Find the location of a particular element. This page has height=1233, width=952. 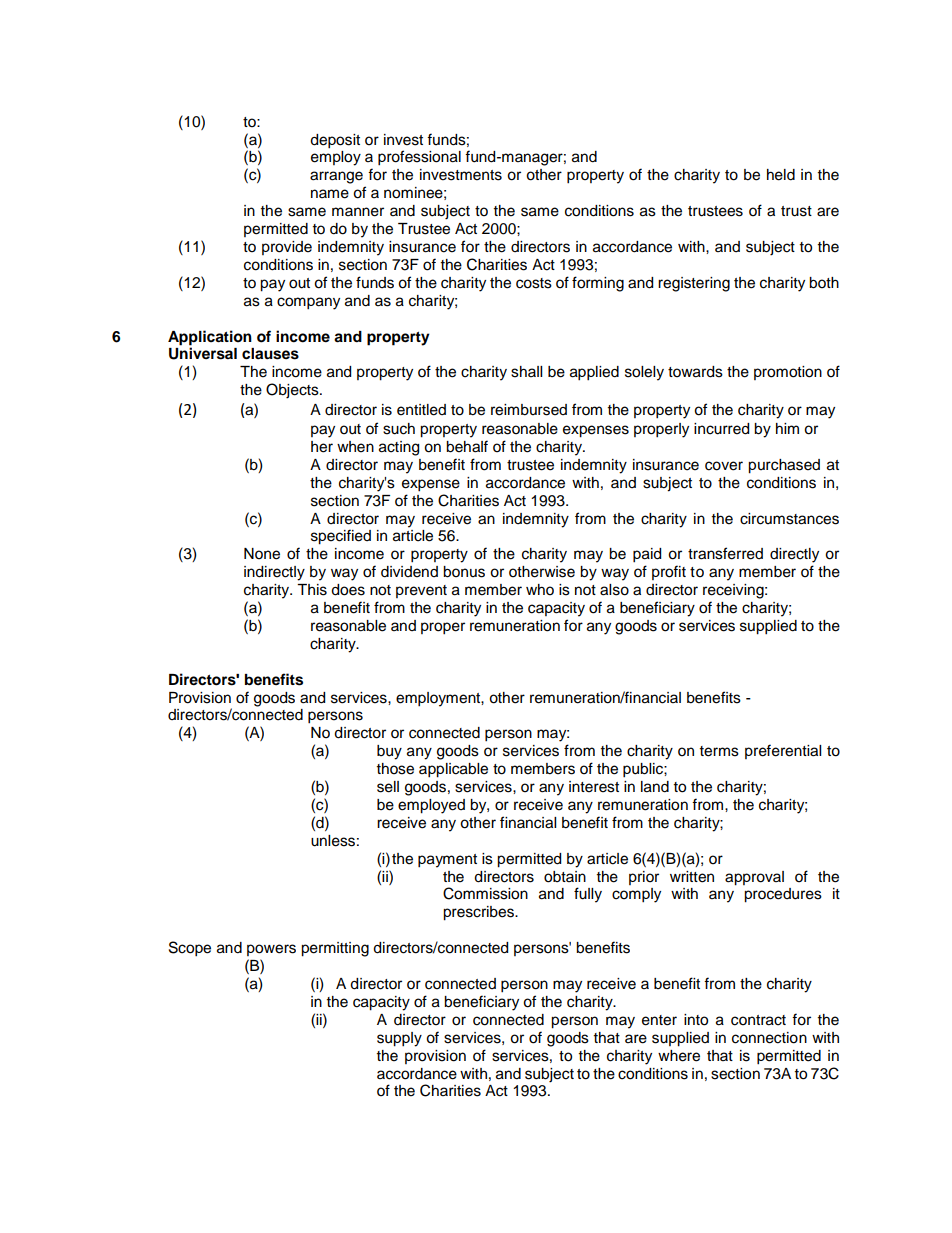

unless is located at coordinates (333, 841).
